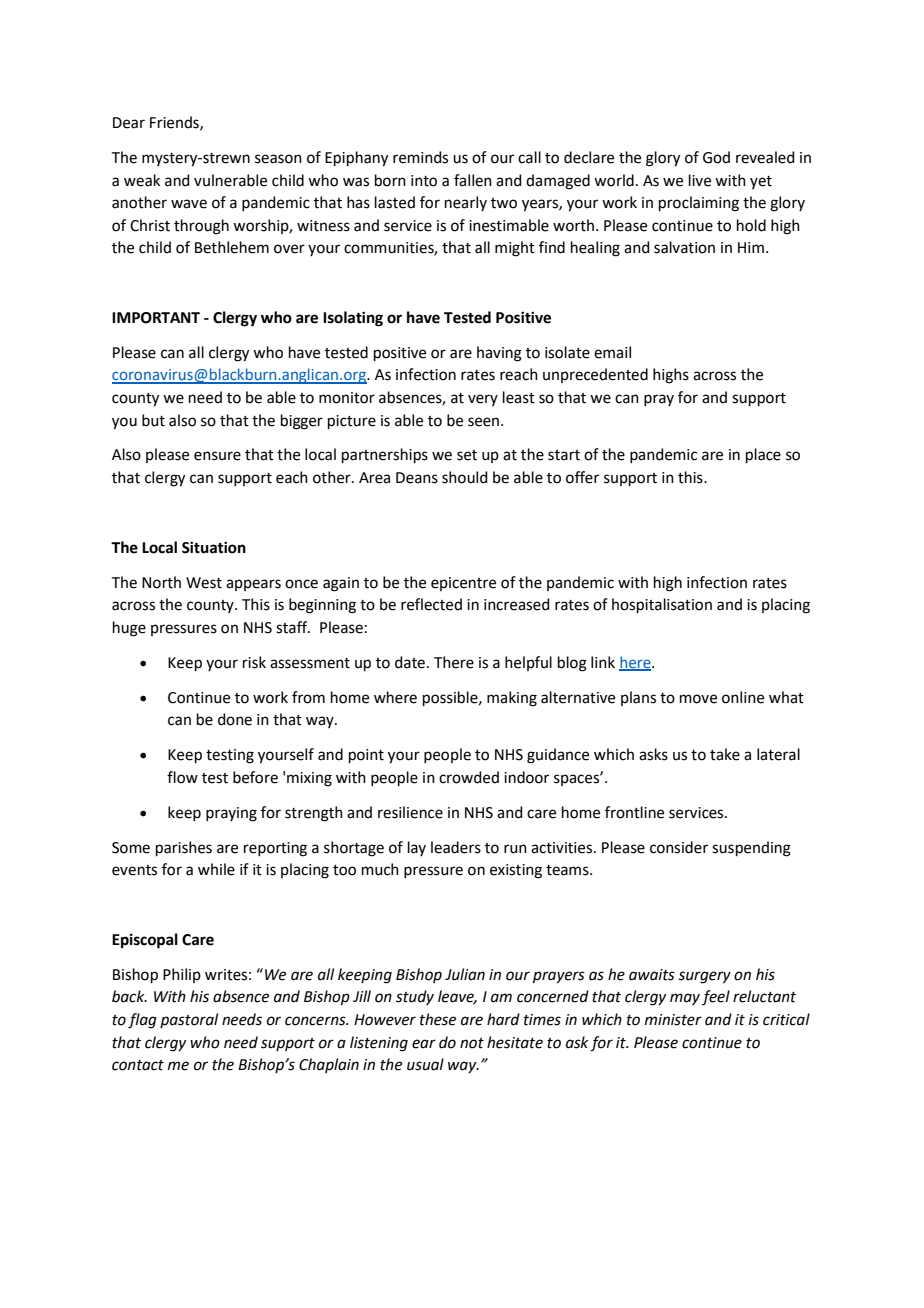  What do you see at coordinates (679, 847) in the image?
I see `consider` at bounding box center [679, 847].
